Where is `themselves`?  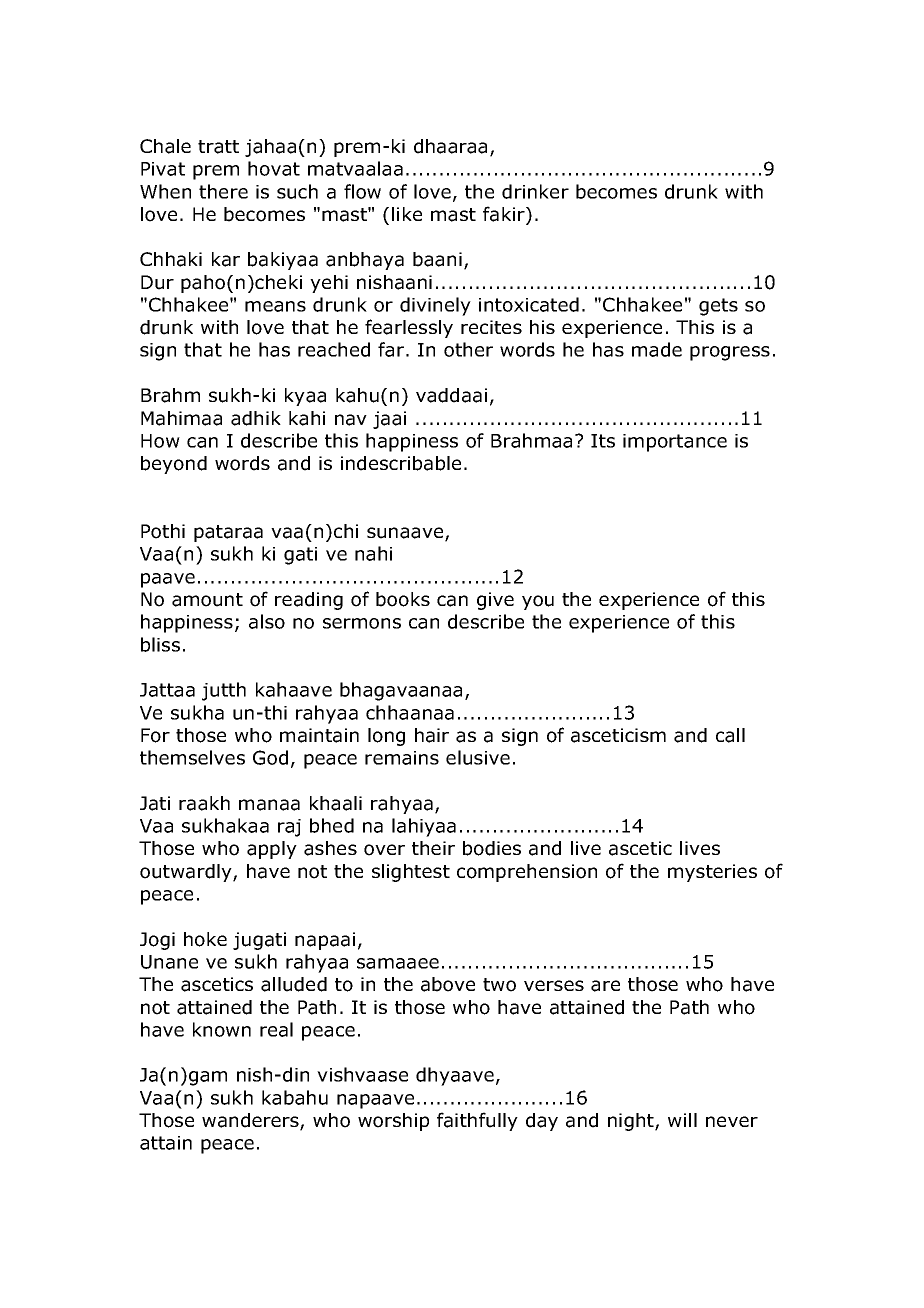 themselves is located at coordinates (192, 757).
